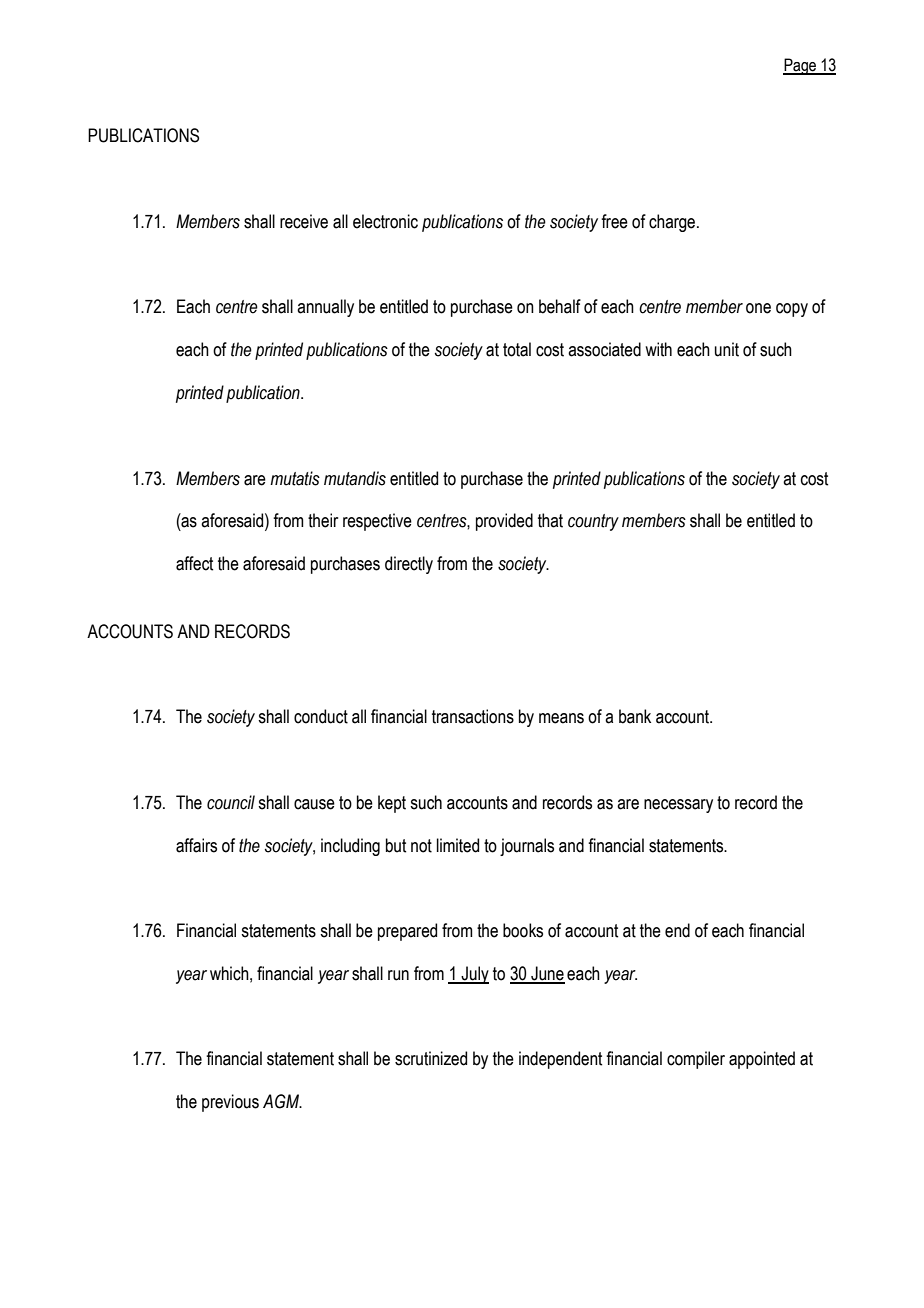  I want to click on electronic, so click(385, 221).
